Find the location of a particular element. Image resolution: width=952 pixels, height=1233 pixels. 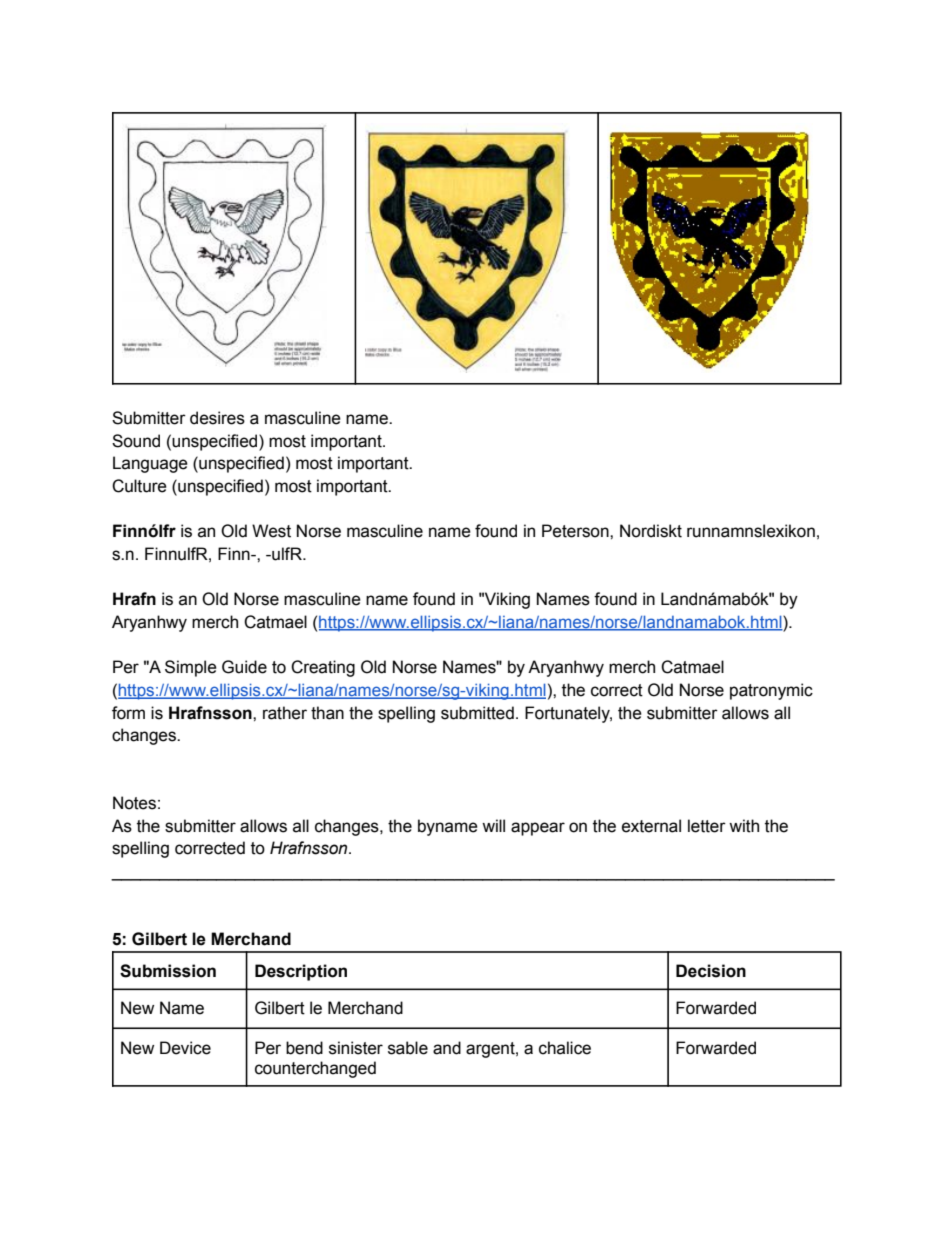

letter is located at coordinates (707, 826).
